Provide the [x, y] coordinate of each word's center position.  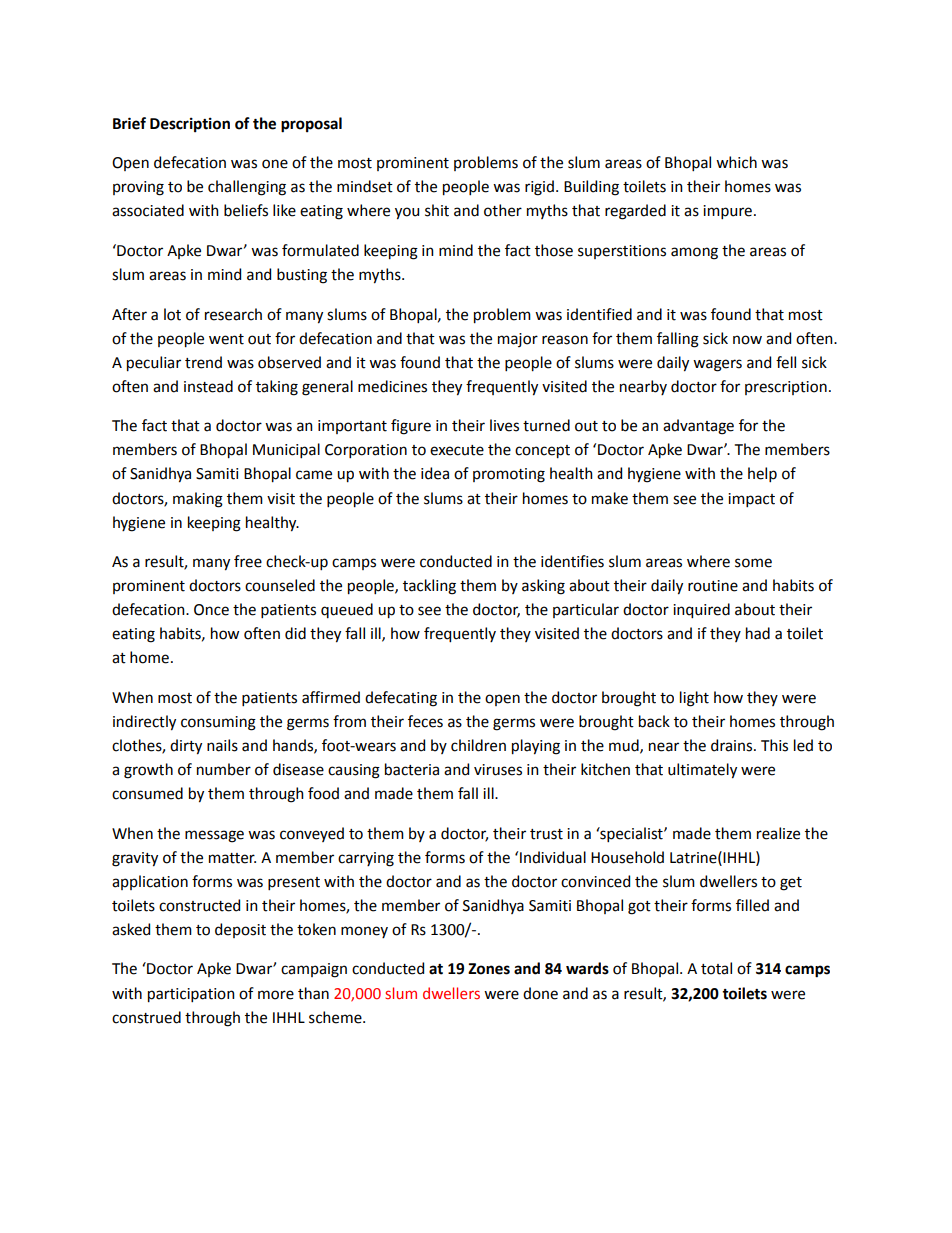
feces [425, 721]
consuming [218, 723]
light [694, 699]
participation [191, 995]
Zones [489, 969]
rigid [539, 188]
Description [190, 125]
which [736, 162]
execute [457, 450]
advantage [698, 427]
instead [208, 386]
